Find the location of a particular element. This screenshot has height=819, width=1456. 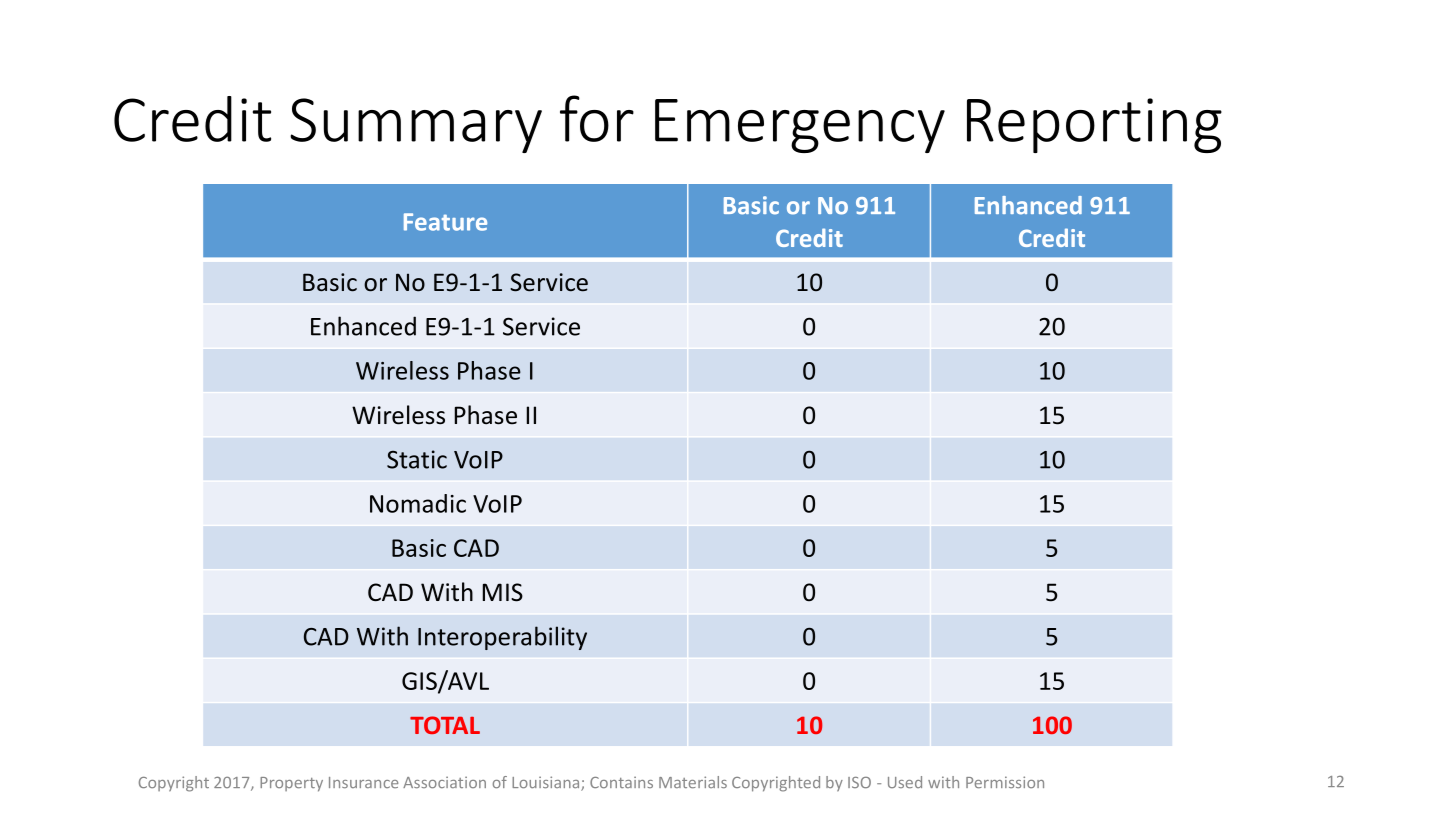

Nomadic is located at coordinates (418, 503).
